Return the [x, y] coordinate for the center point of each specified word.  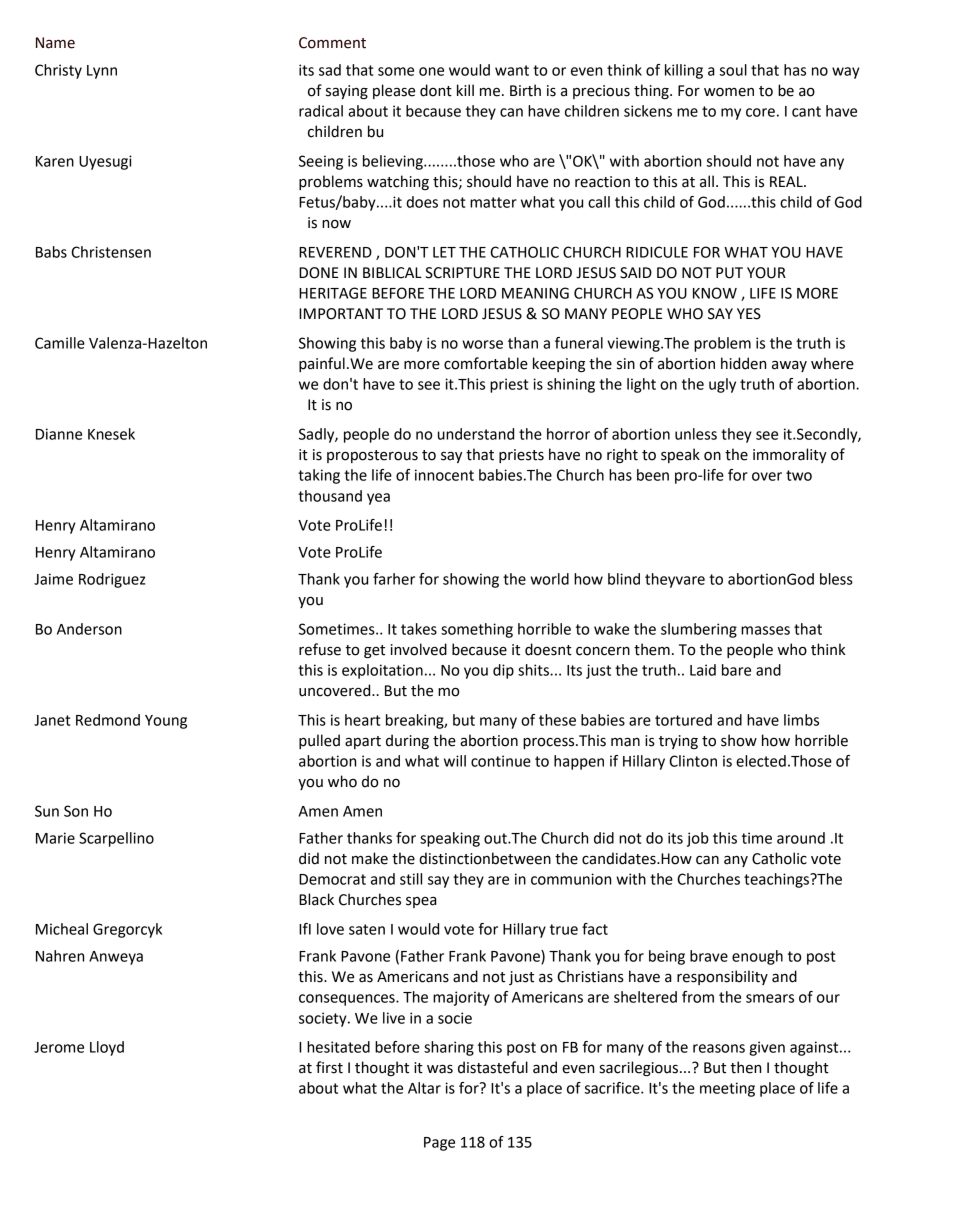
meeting [727, 1089]
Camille [60, 343]
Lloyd [107, 1048]
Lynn [102, 72]
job [698, 839]
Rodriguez [112, 580]
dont [436, 90]
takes [419, 629]
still [411, 879]
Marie [55, 838]
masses [765, 630]
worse [482, 344]
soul [733, 70]
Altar [424, 1088]
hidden [743, 363]
